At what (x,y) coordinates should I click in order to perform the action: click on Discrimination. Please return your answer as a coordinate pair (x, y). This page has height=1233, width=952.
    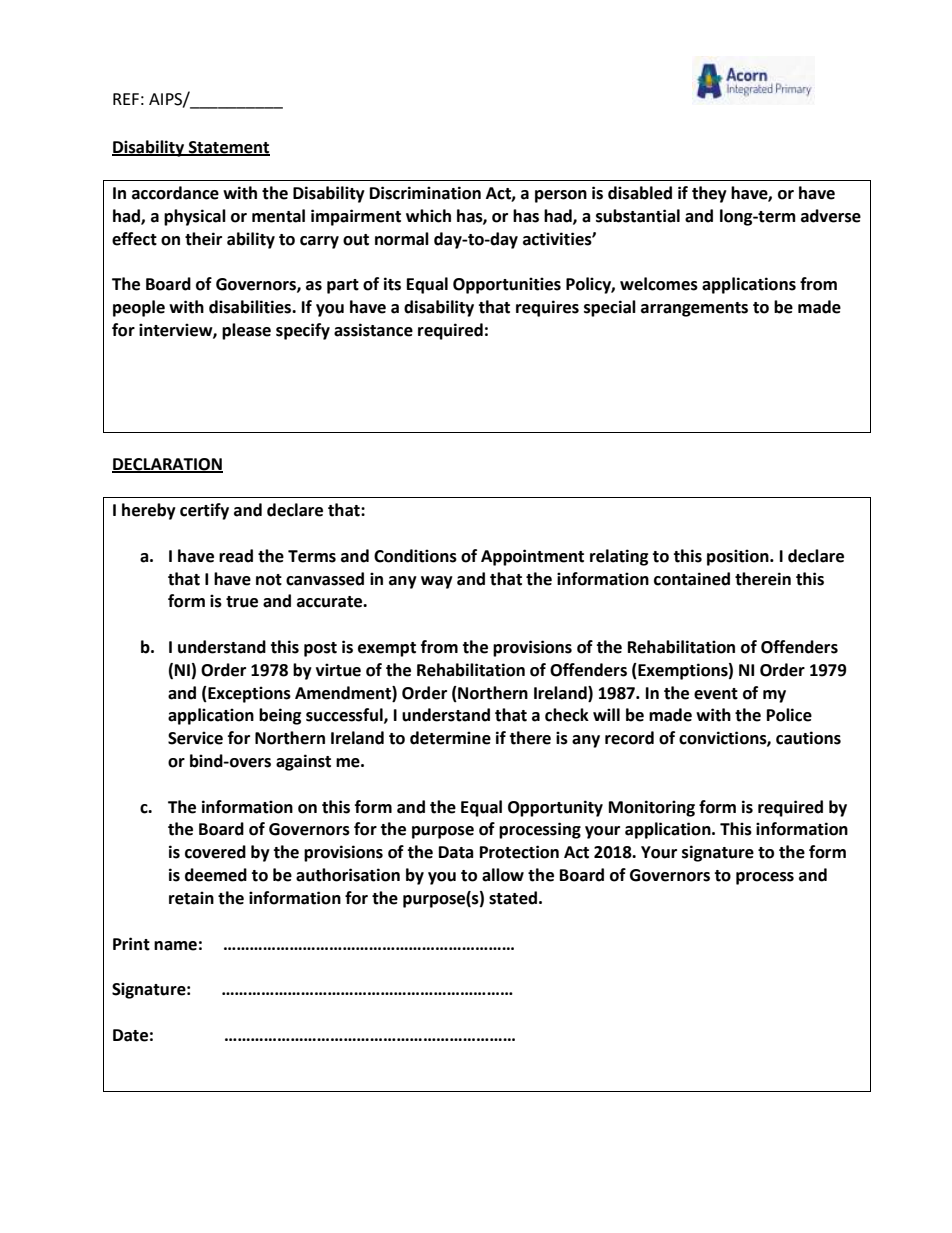
    Looking at the image, I should click on (425, 193).
